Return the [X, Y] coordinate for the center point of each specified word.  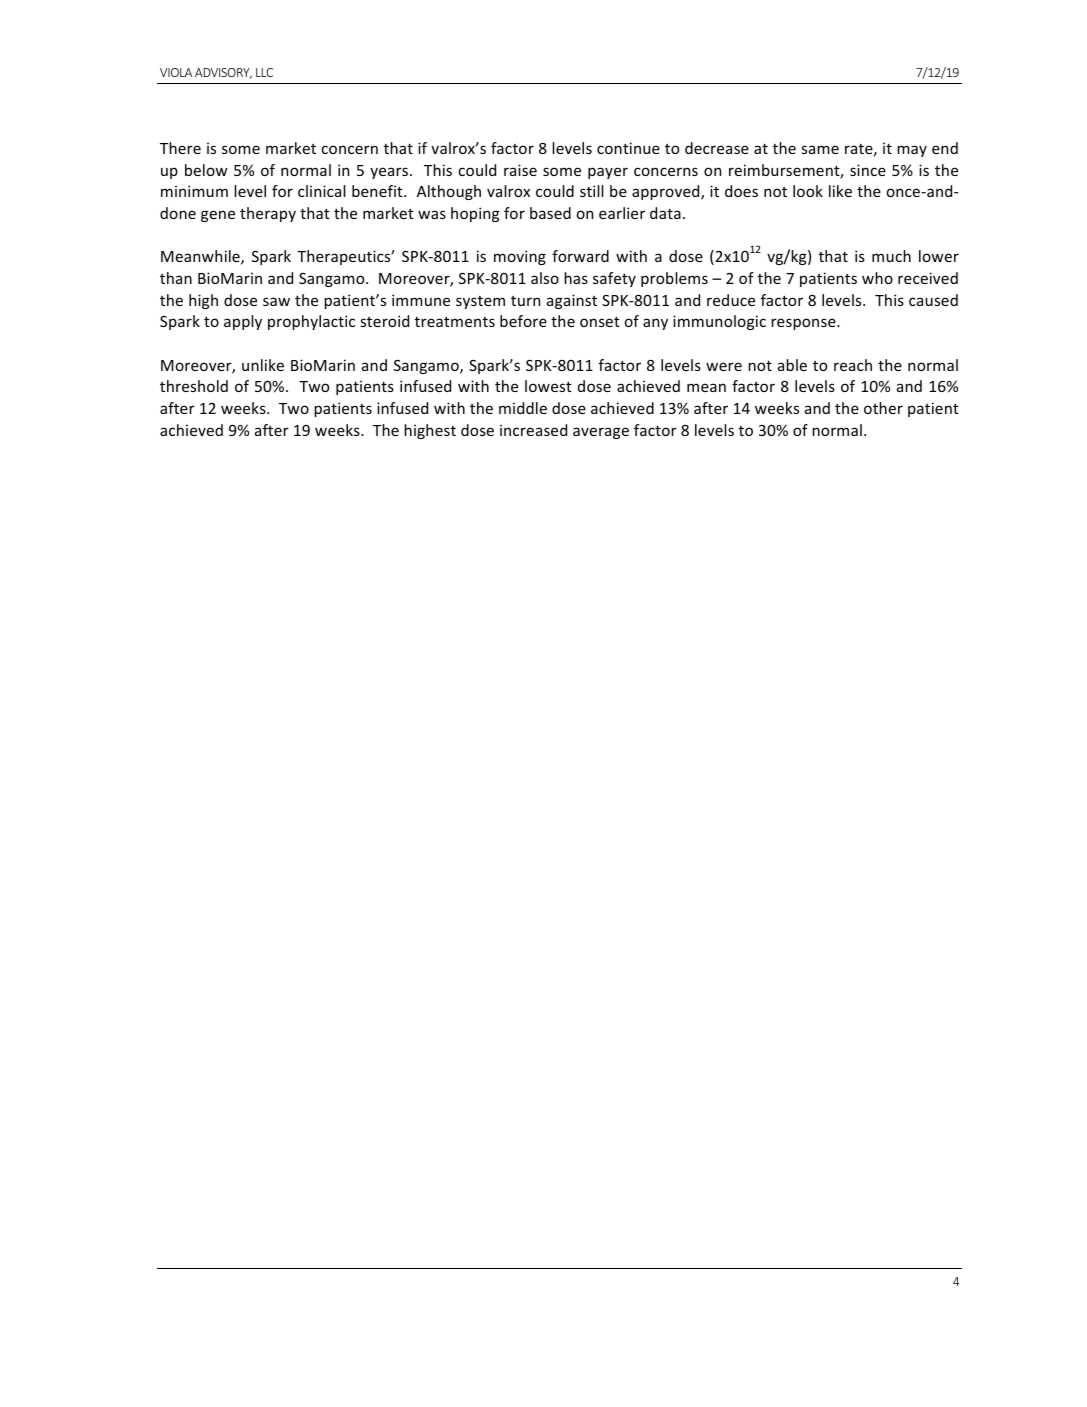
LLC [264, 72]
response [804, 324]
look [808, 191]
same [820, 149]
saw [276, 301]
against [572, 301]
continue [628, 148]
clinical [322, 191]
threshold [194, 386]
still [592, 191]
